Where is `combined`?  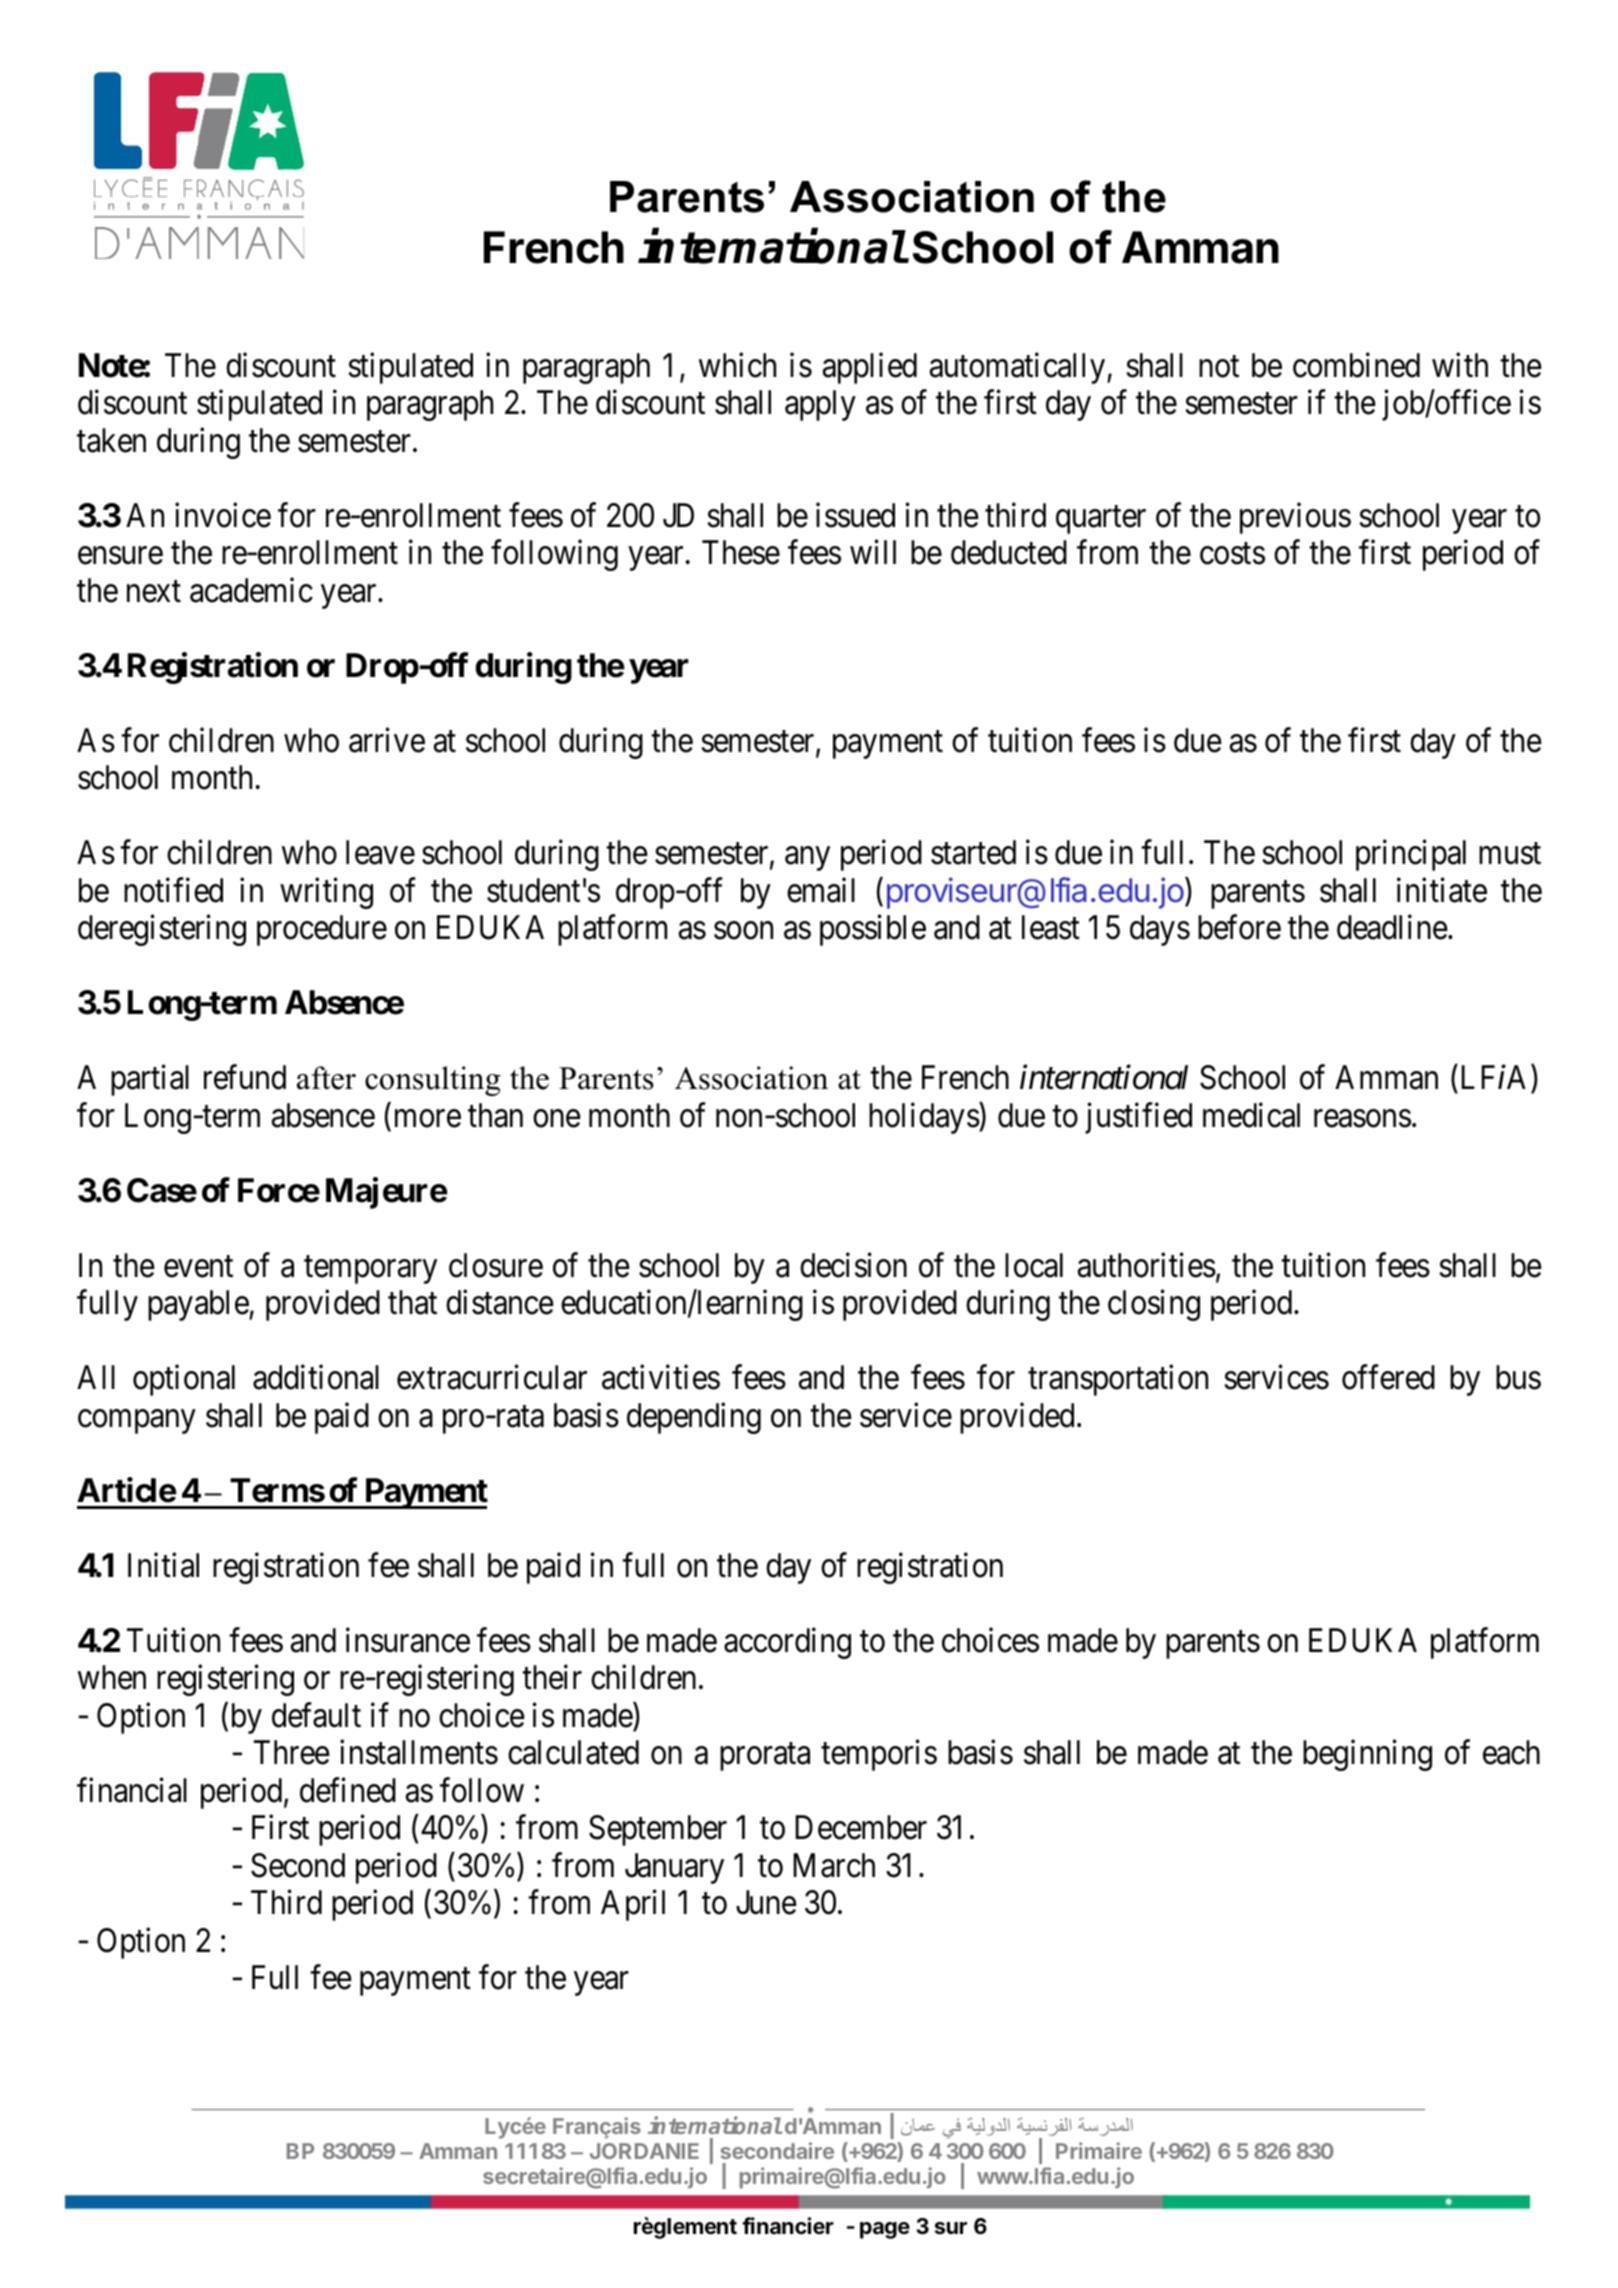
combined is located at coordinates (1356, 365).
